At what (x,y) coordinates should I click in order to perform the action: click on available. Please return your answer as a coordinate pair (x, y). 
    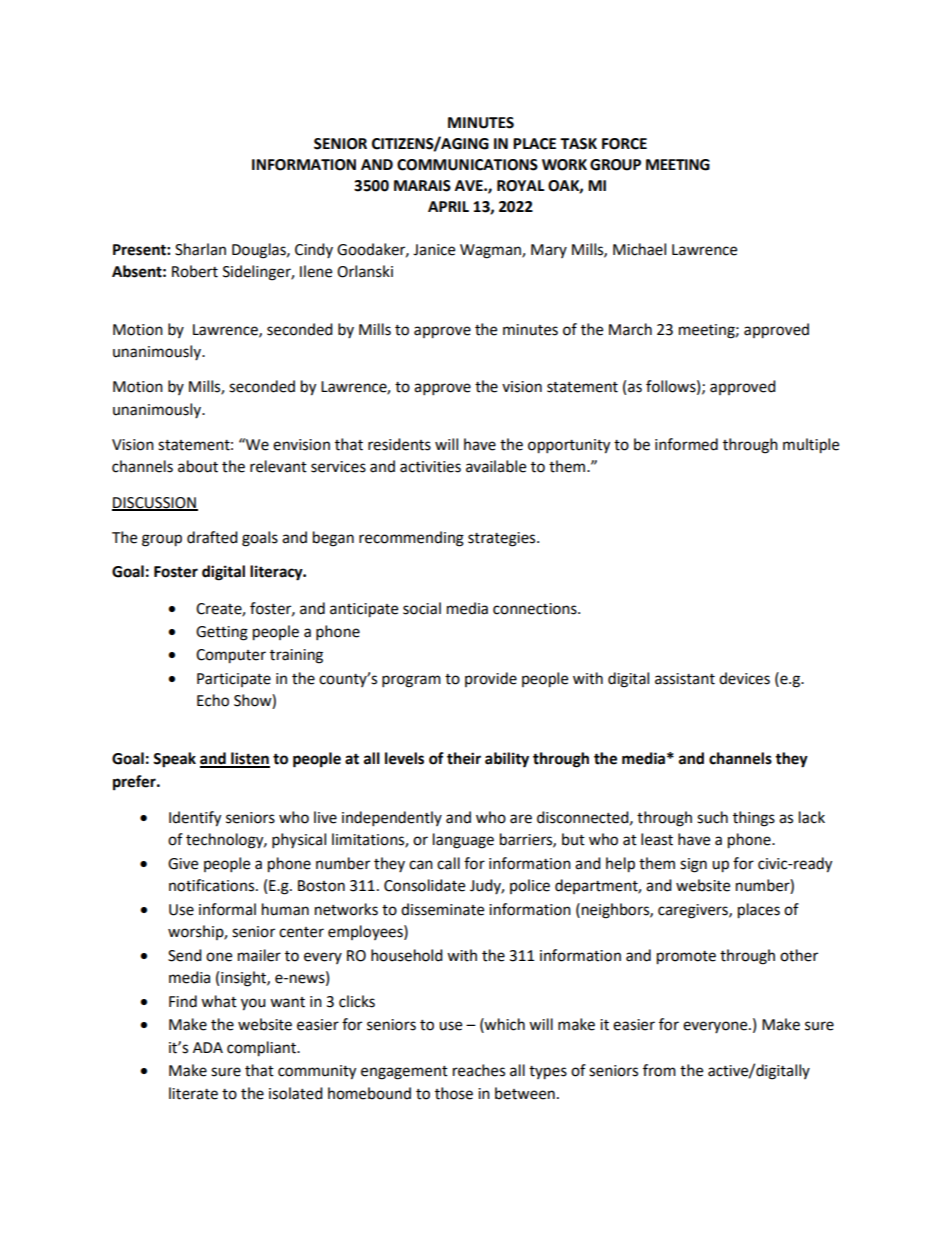
    Looking at the image, I should click on (496, 466).
